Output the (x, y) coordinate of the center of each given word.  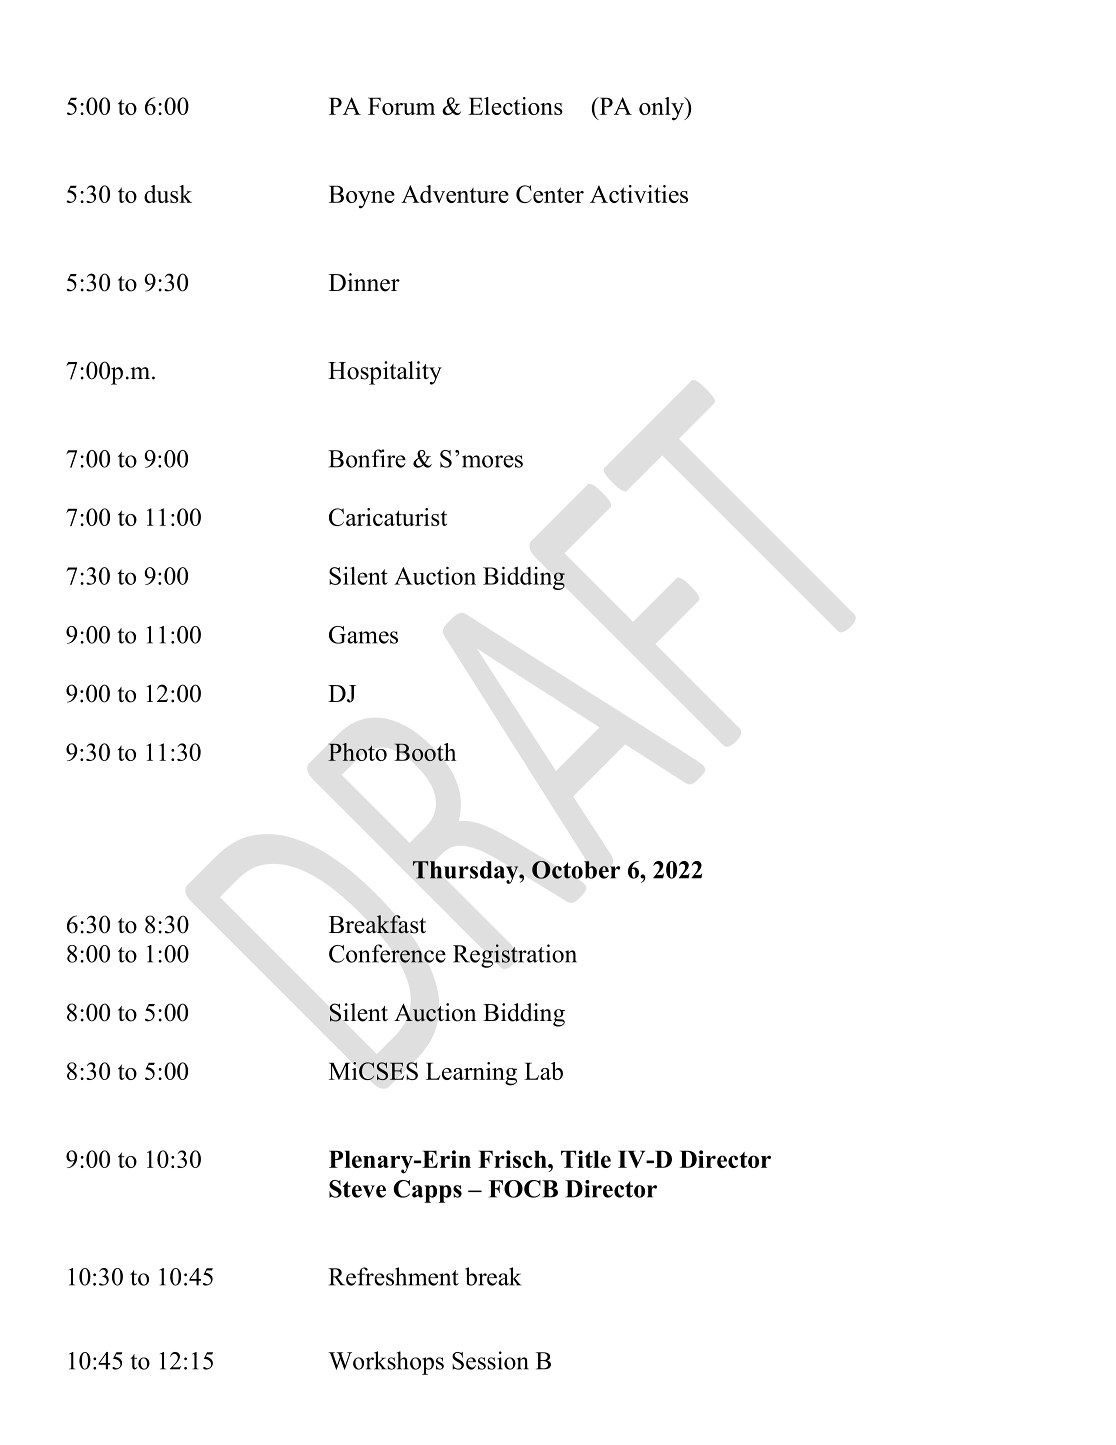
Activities (639, 194)
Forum (401, 106)
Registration (515, 956)
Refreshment (393, 1276)
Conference (387, 953)
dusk (168, 194)
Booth (425, 752)
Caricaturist (388, 517)
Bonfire (367, 458)
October (576, 870)
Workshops (386, 1363)
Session (490, 1360)
